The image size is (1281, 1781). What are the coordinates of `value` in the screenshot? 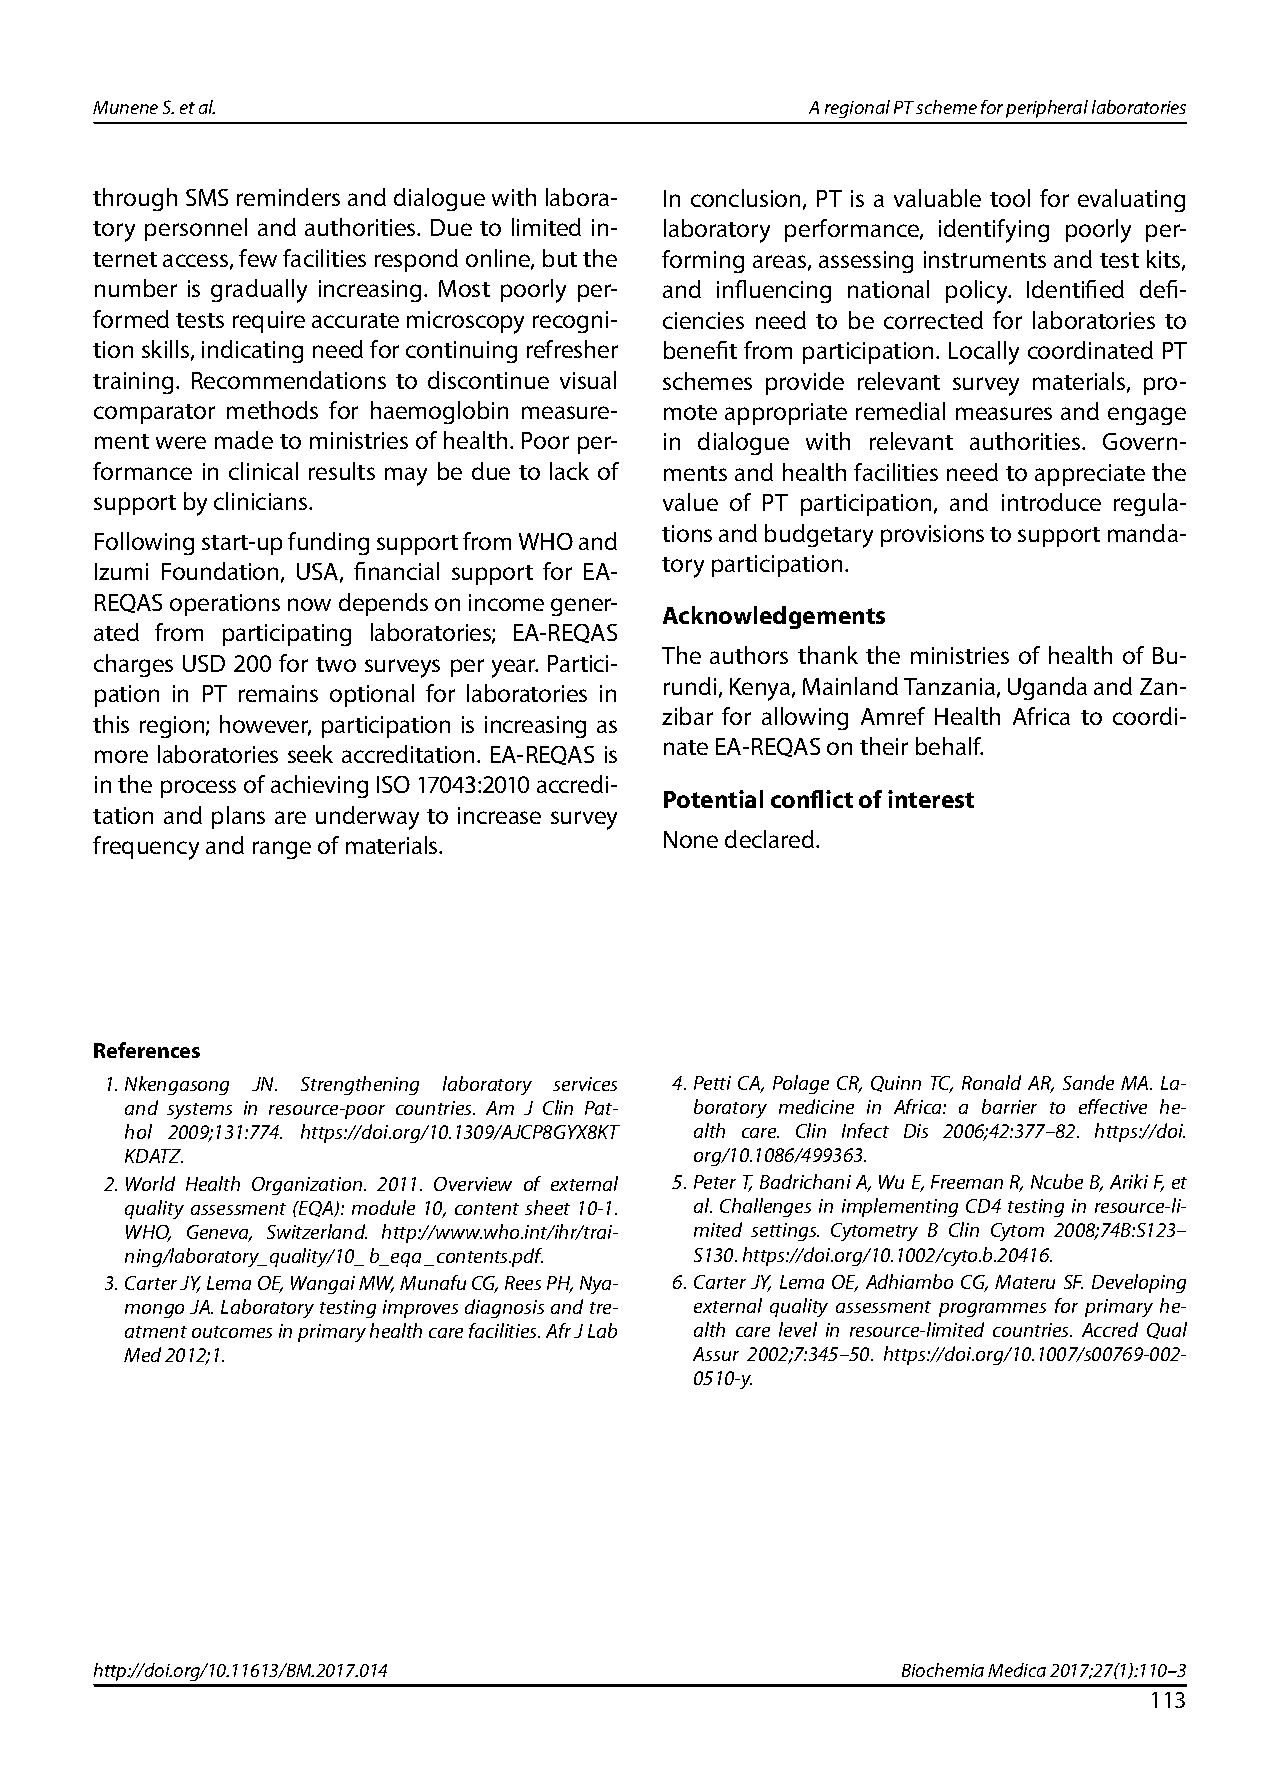 It's located at (690, 502).
